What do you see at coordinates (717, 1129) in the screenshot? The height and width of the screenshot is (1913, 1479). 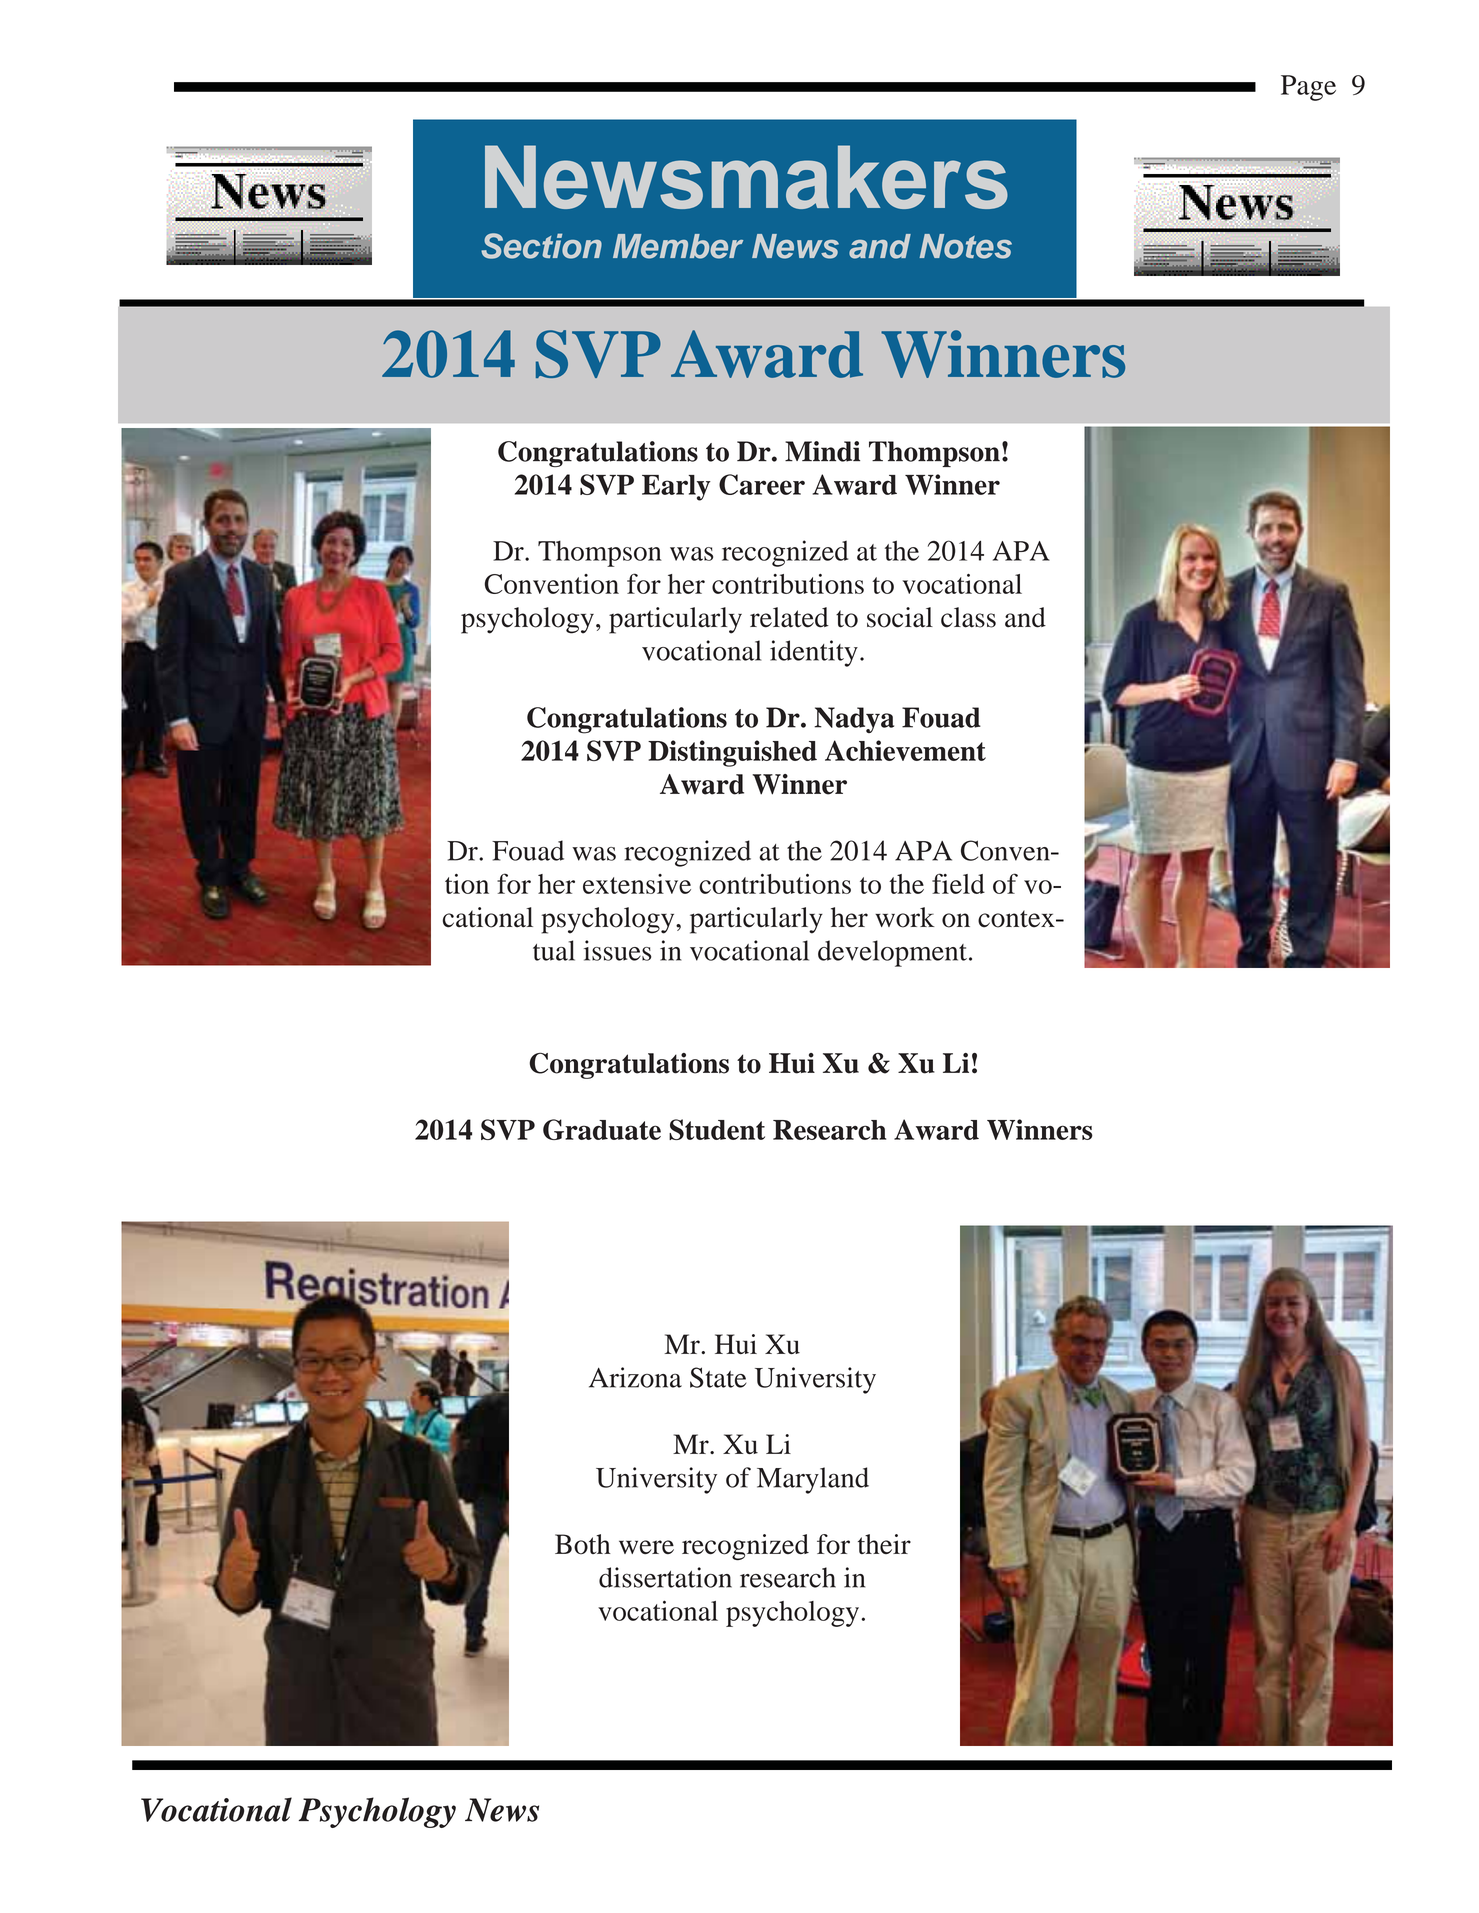 I see `Student` at bounding box center [717, 1129].
